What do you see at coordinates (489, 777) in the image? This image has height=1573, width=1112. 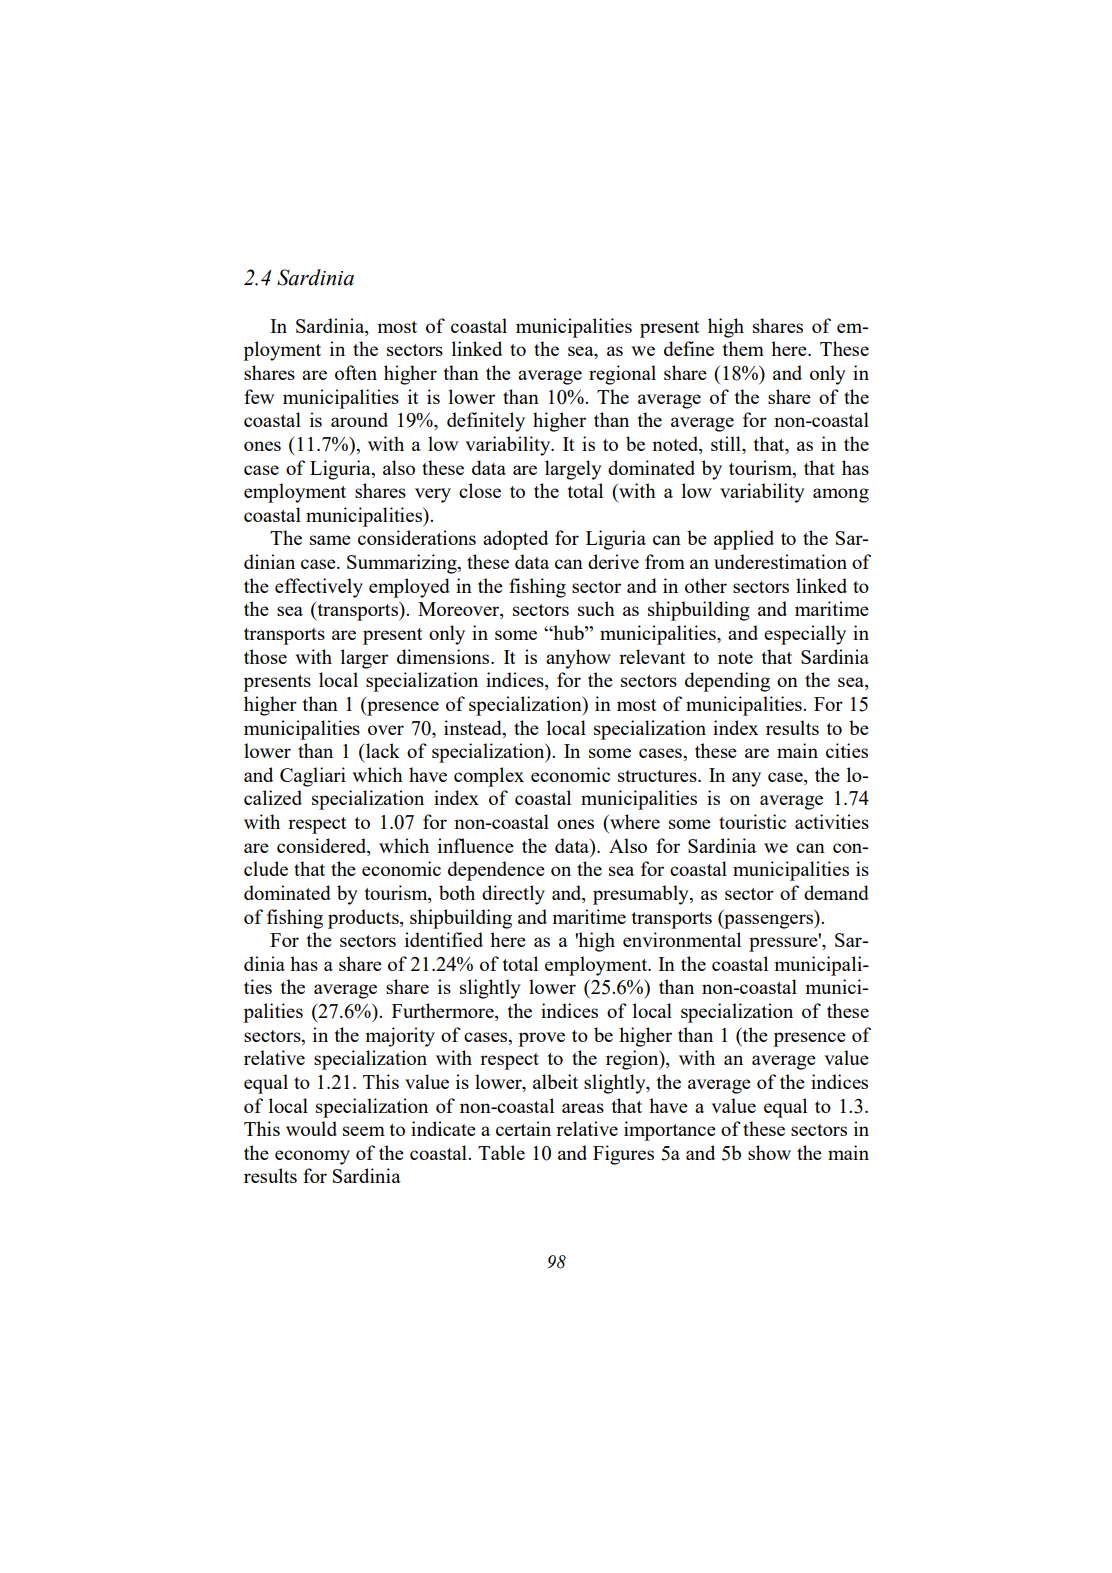 I see `complex` at bounding box center [489, 777].
